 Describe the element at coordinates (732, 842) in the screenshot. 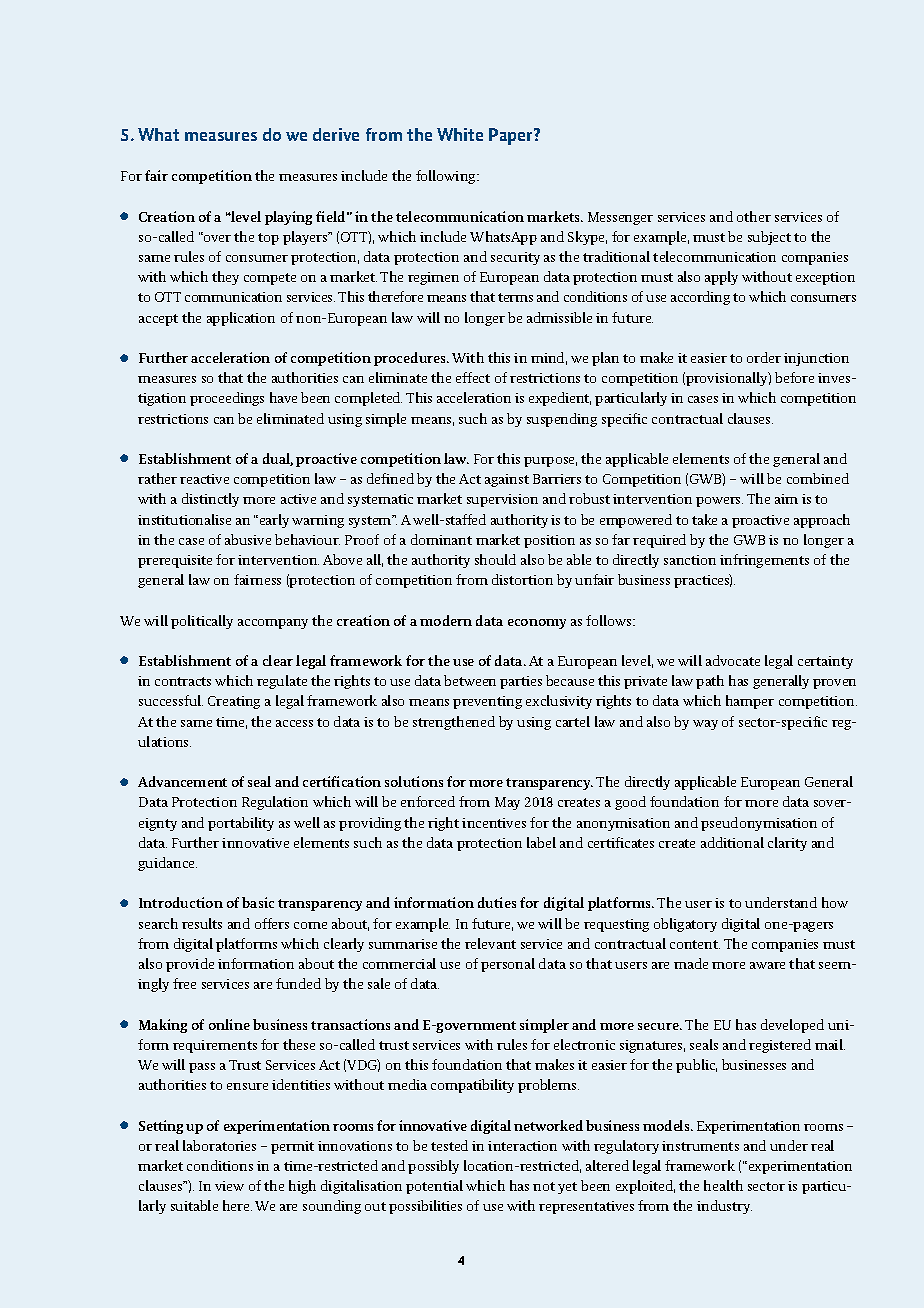

I see `additional` at that location.
